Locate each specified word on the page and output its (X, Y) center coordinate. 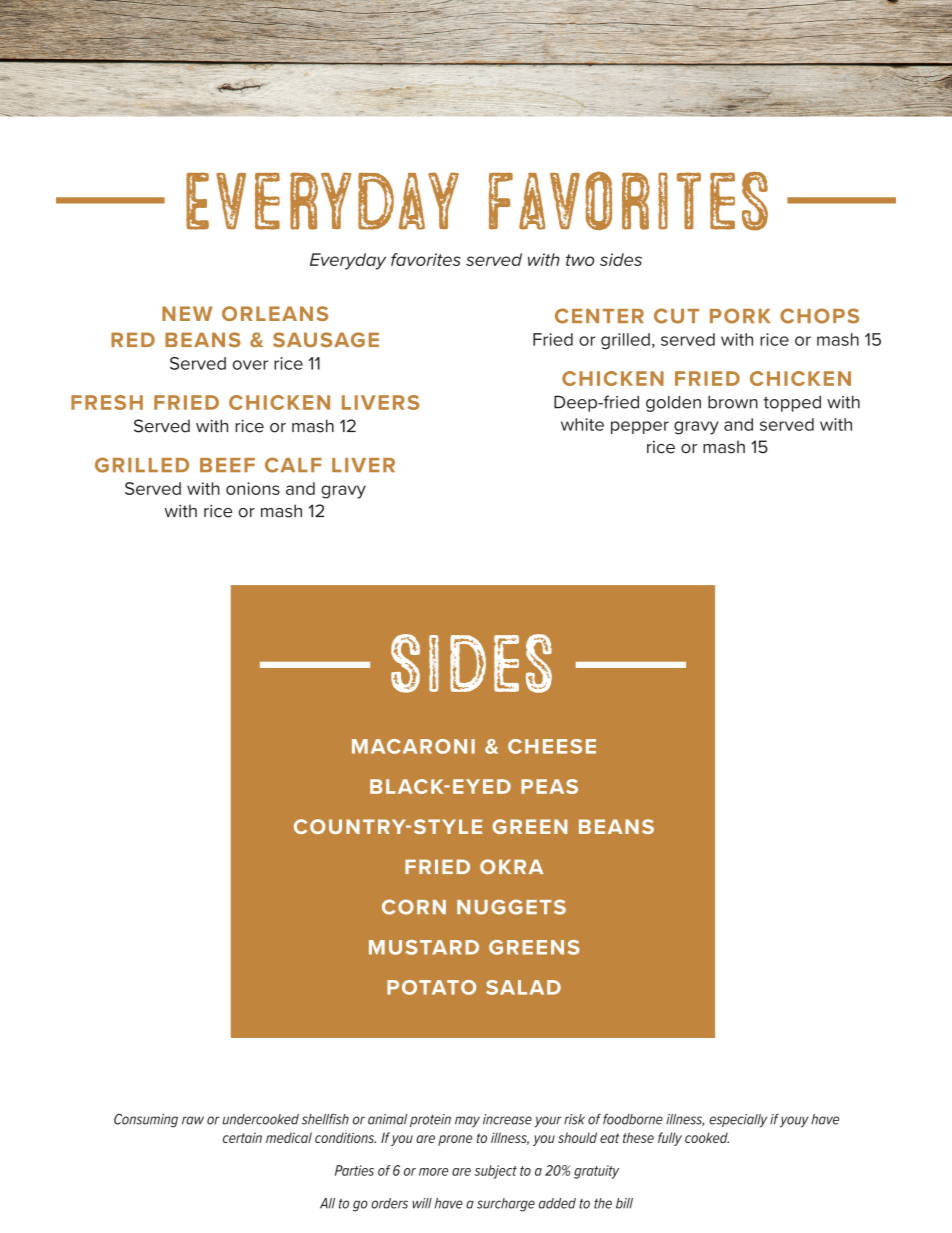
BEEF (227, 465)
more (433, 1172)
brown (733, 402)
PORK (740, 316)
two (580, 260)
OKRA (511, 866)
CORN (414, 907)
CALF (293, 465)
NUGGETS (511, 907)
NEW (187, 313)
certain (242, 1138)
